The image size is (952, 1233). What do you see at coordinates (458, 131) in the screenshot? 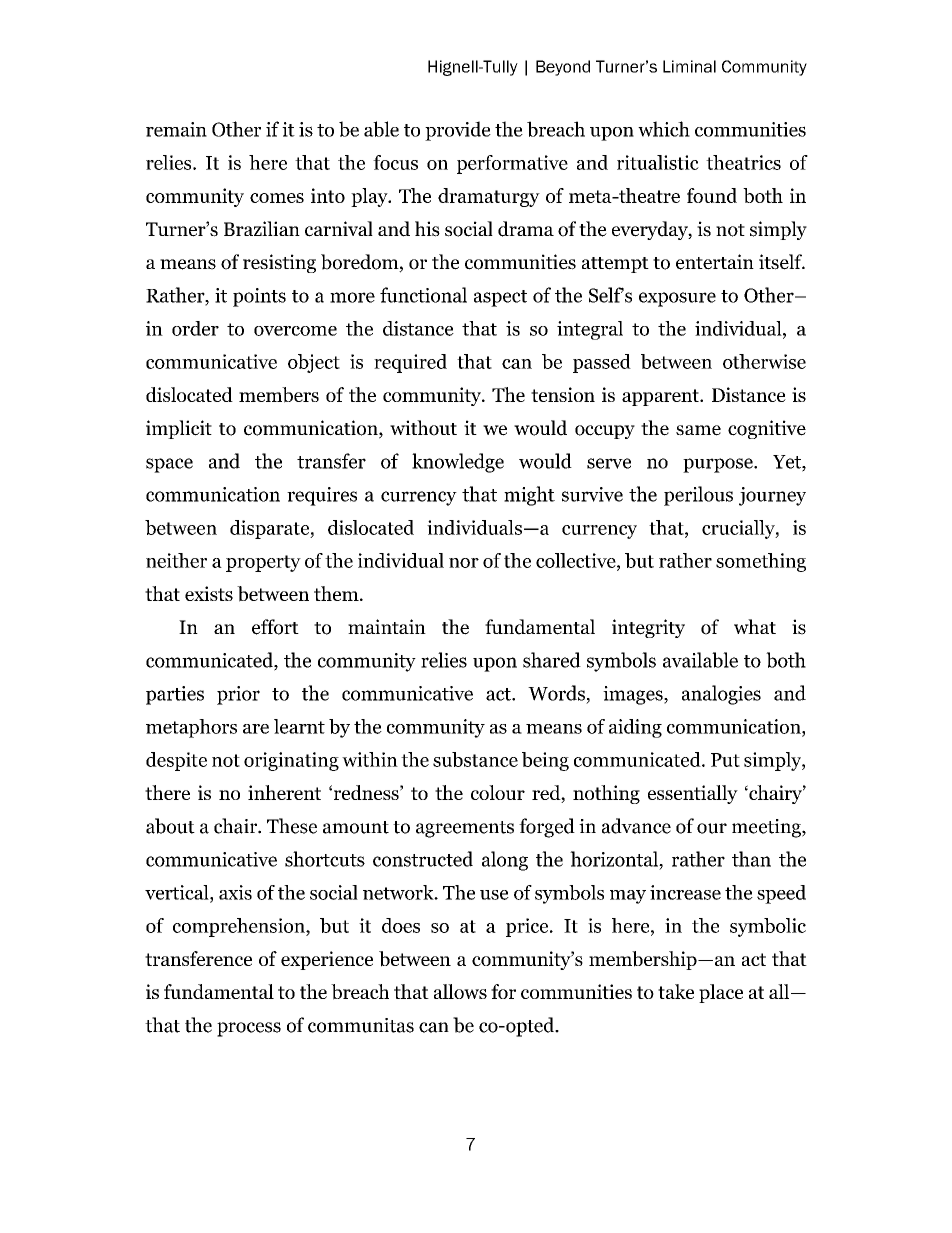
I see `provide` at bounding box center [458, 131].
